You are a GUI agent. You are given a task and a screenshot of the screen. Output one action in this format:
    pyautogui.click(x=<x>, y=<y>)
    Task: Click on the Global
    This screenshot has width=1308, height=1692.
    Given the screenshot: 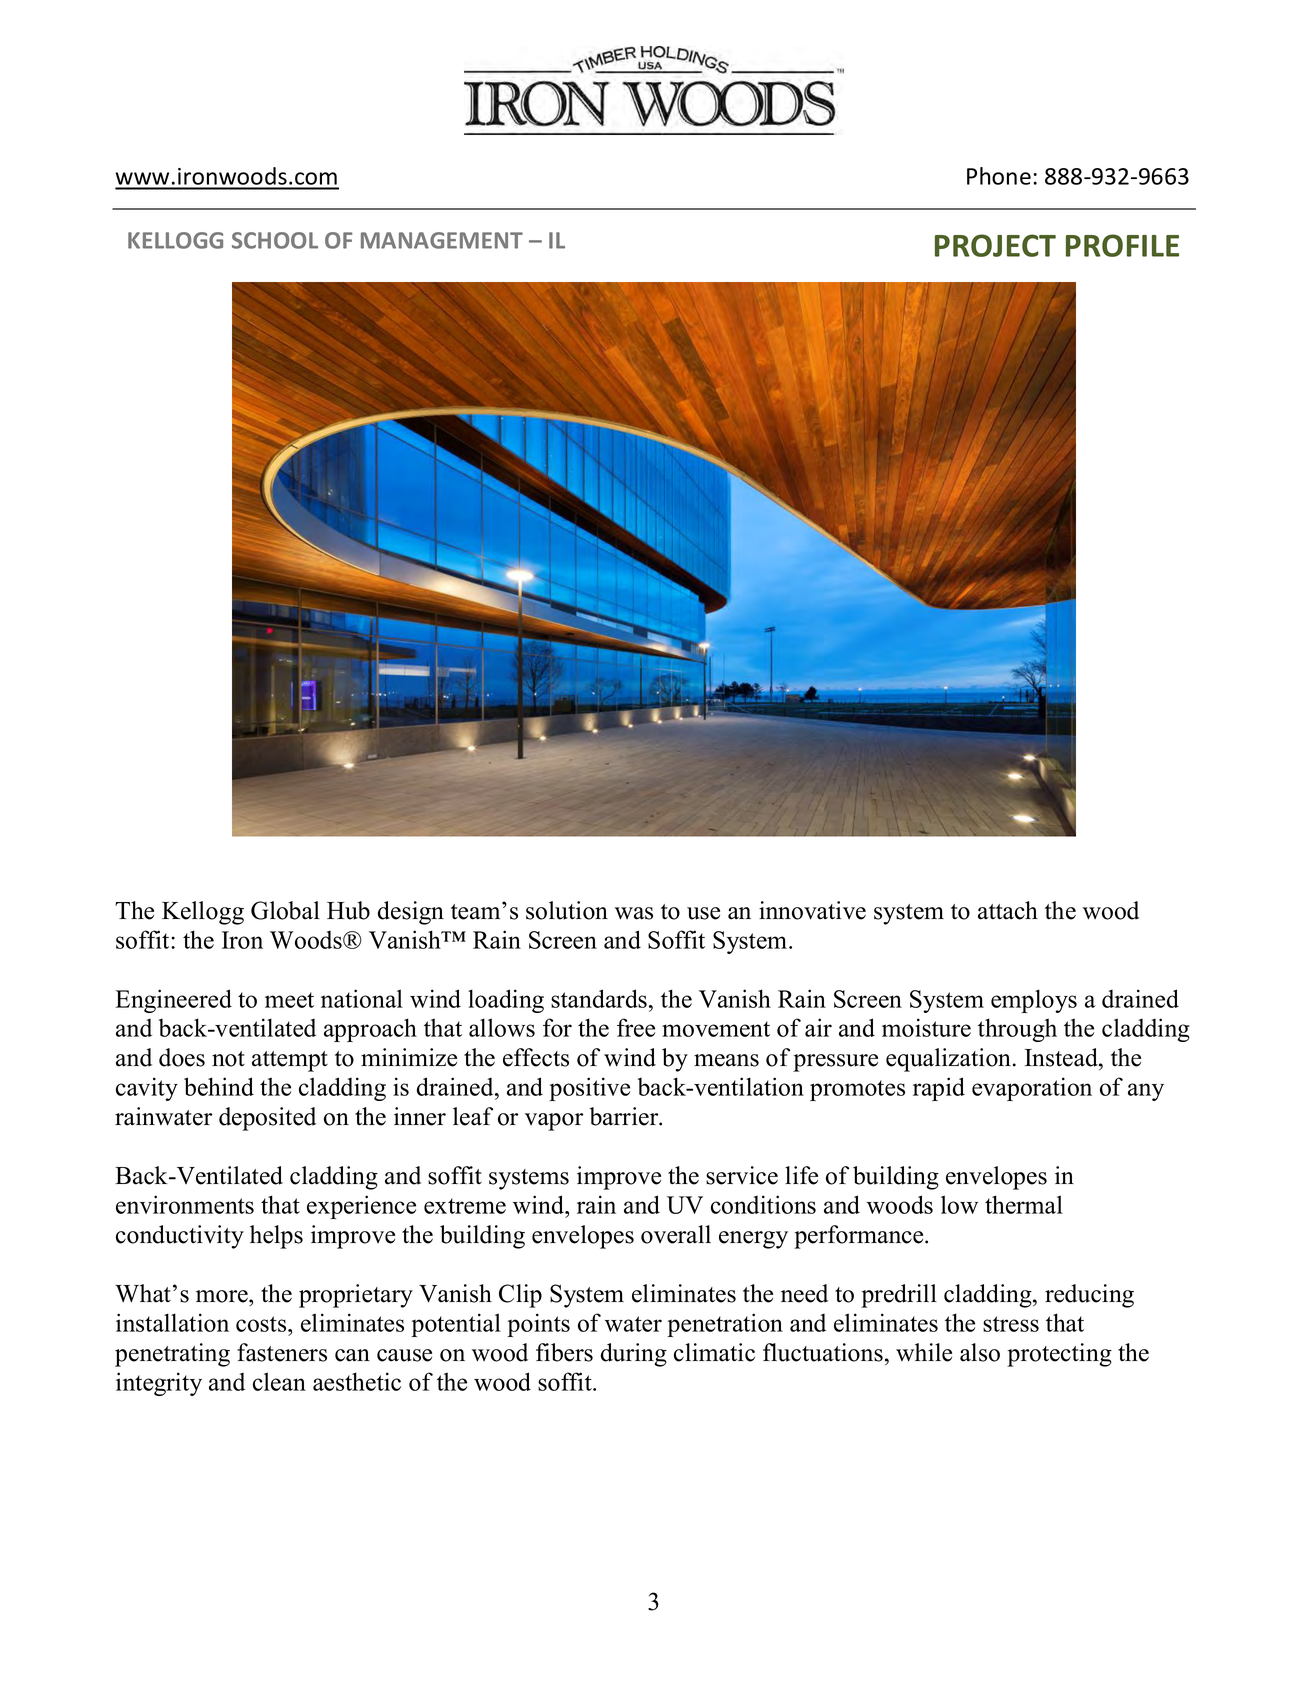 What is the action you would take?
    pyautogui.click(x=285, y=910)
